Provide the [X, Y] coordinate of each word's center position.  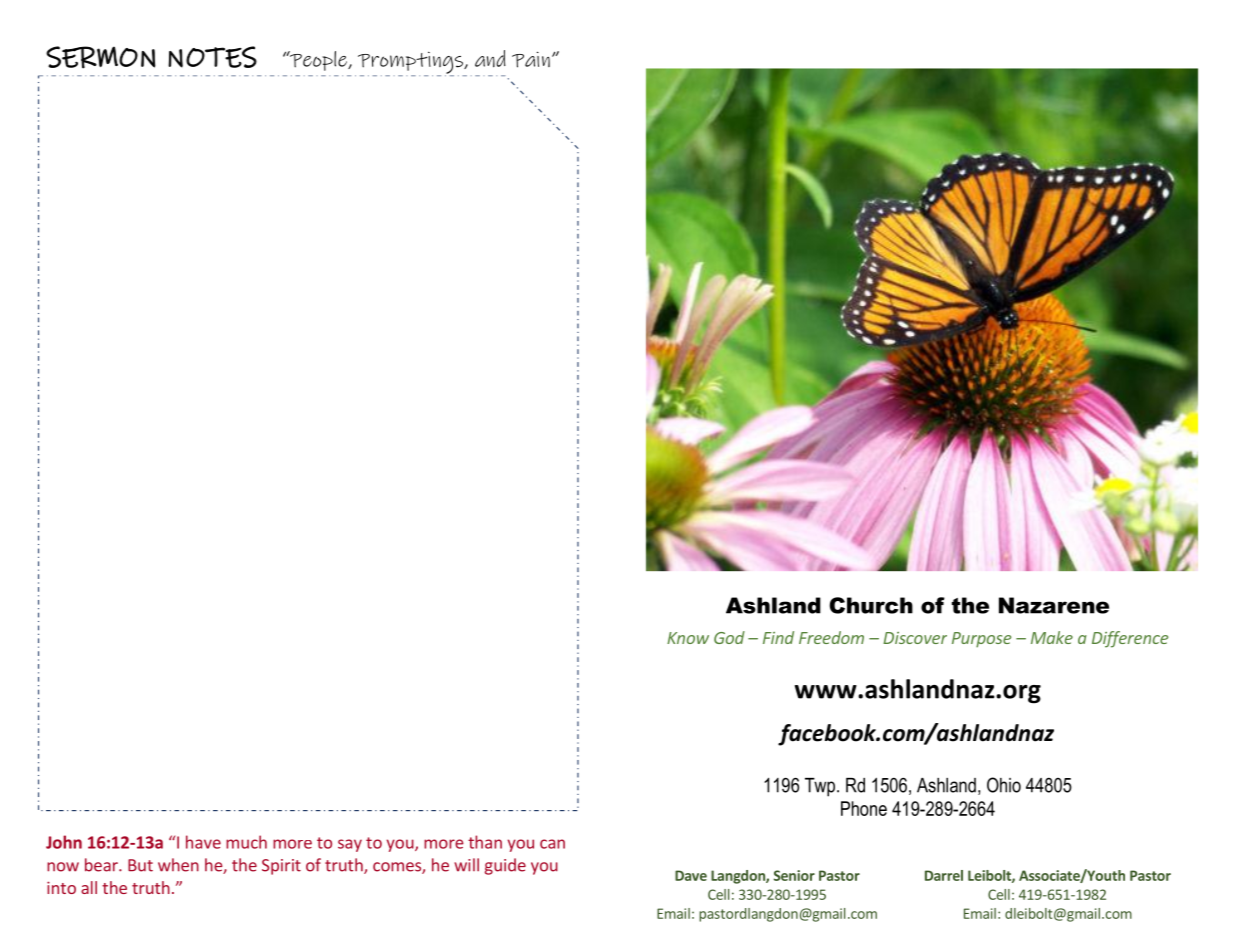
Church [871, 605]
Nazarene [1054, 605]
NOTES [212, 57]
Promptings [410, 63]
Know [688, 638]
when [178, 865]
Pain [531, 60]
